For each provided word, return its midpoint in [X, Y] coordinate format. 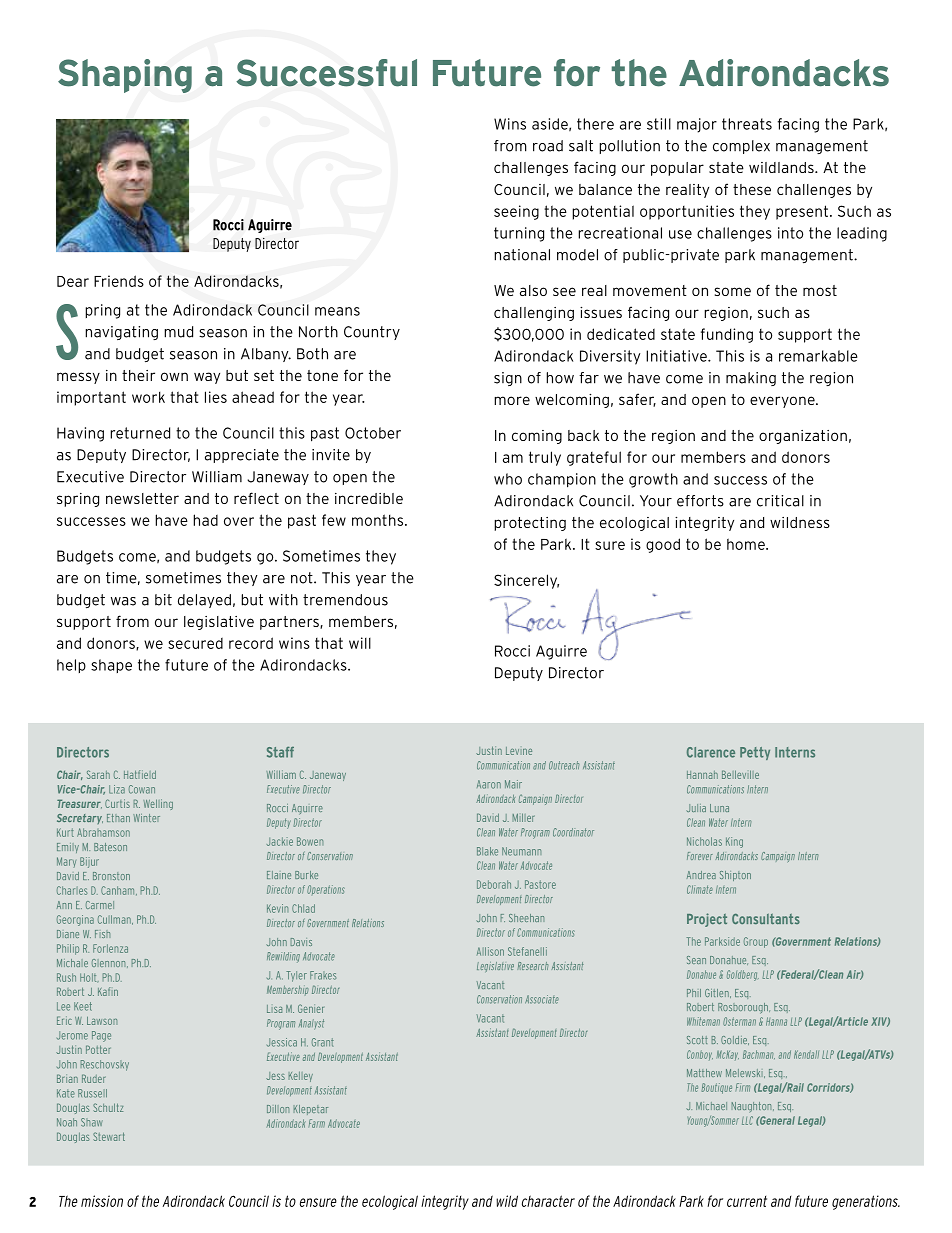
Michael [711, 1106]
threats [747, 124]
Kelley [301, 1077]
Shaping [125, 76]
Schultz [108, 1107]
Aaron [489, 784]
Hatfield [140, 774]
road [548, 146]
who [508, 479]
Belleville [740, 774]
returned [140, 433]
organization [803, 437]
